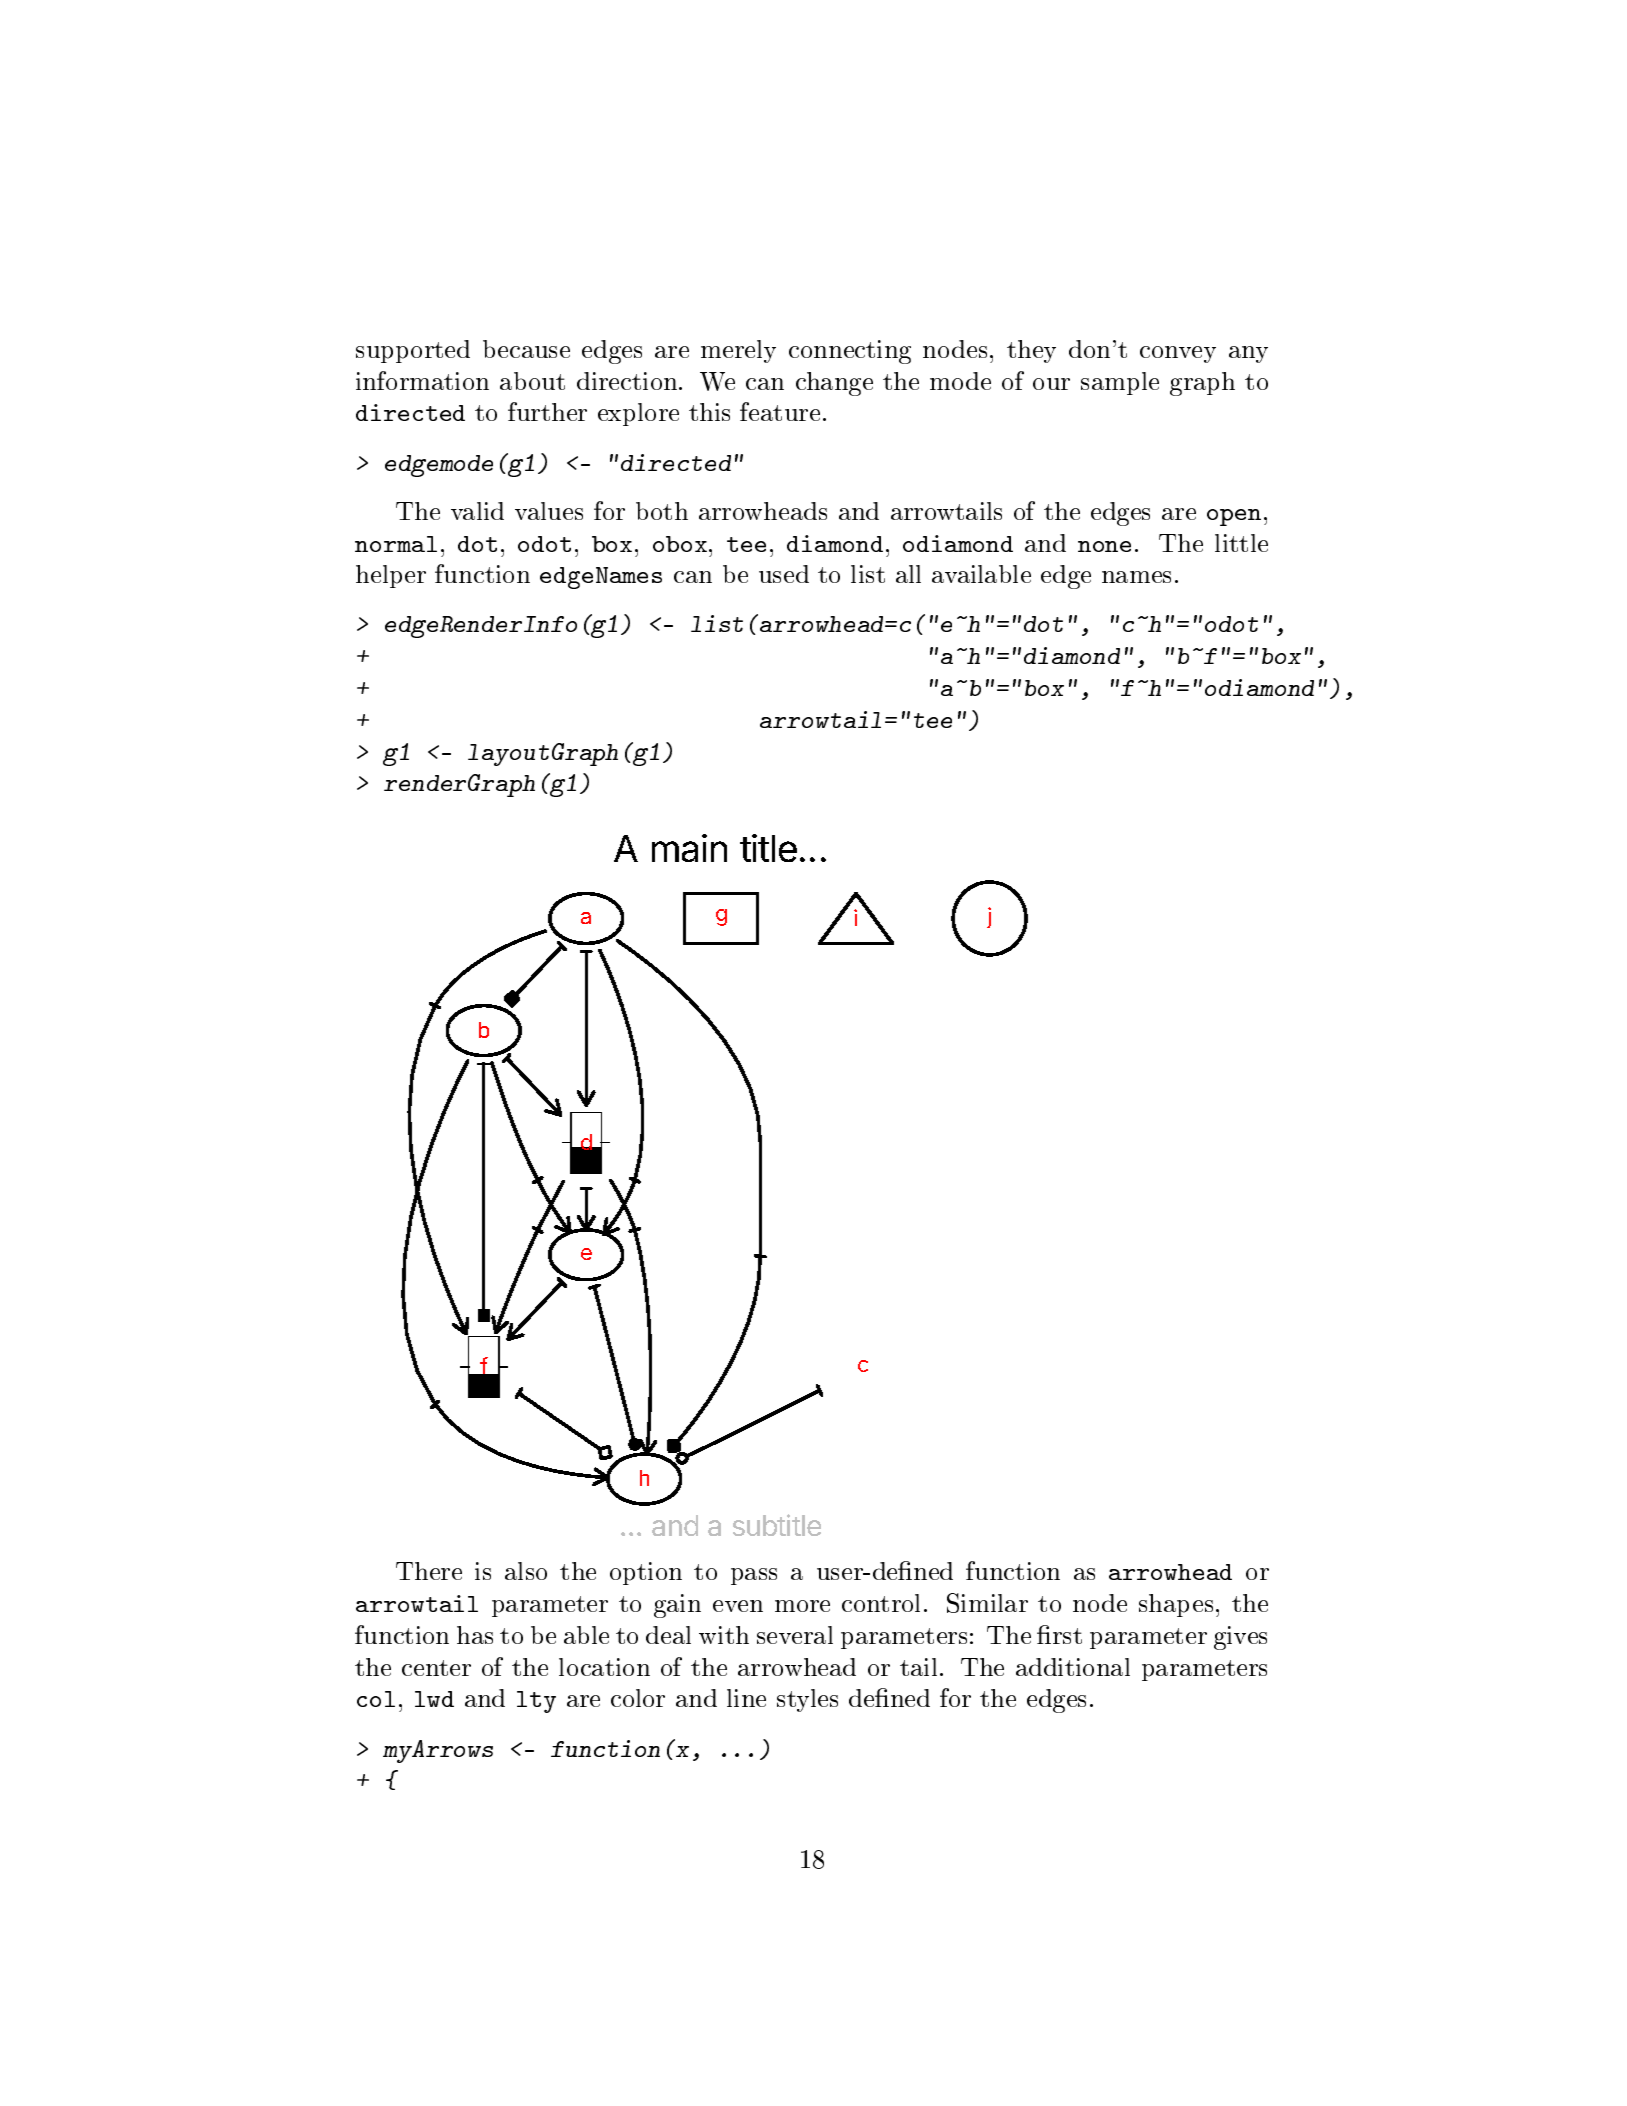 The width and height of the screenshot is (1627, 2106). I want to click on has, so click(475, 1635).
